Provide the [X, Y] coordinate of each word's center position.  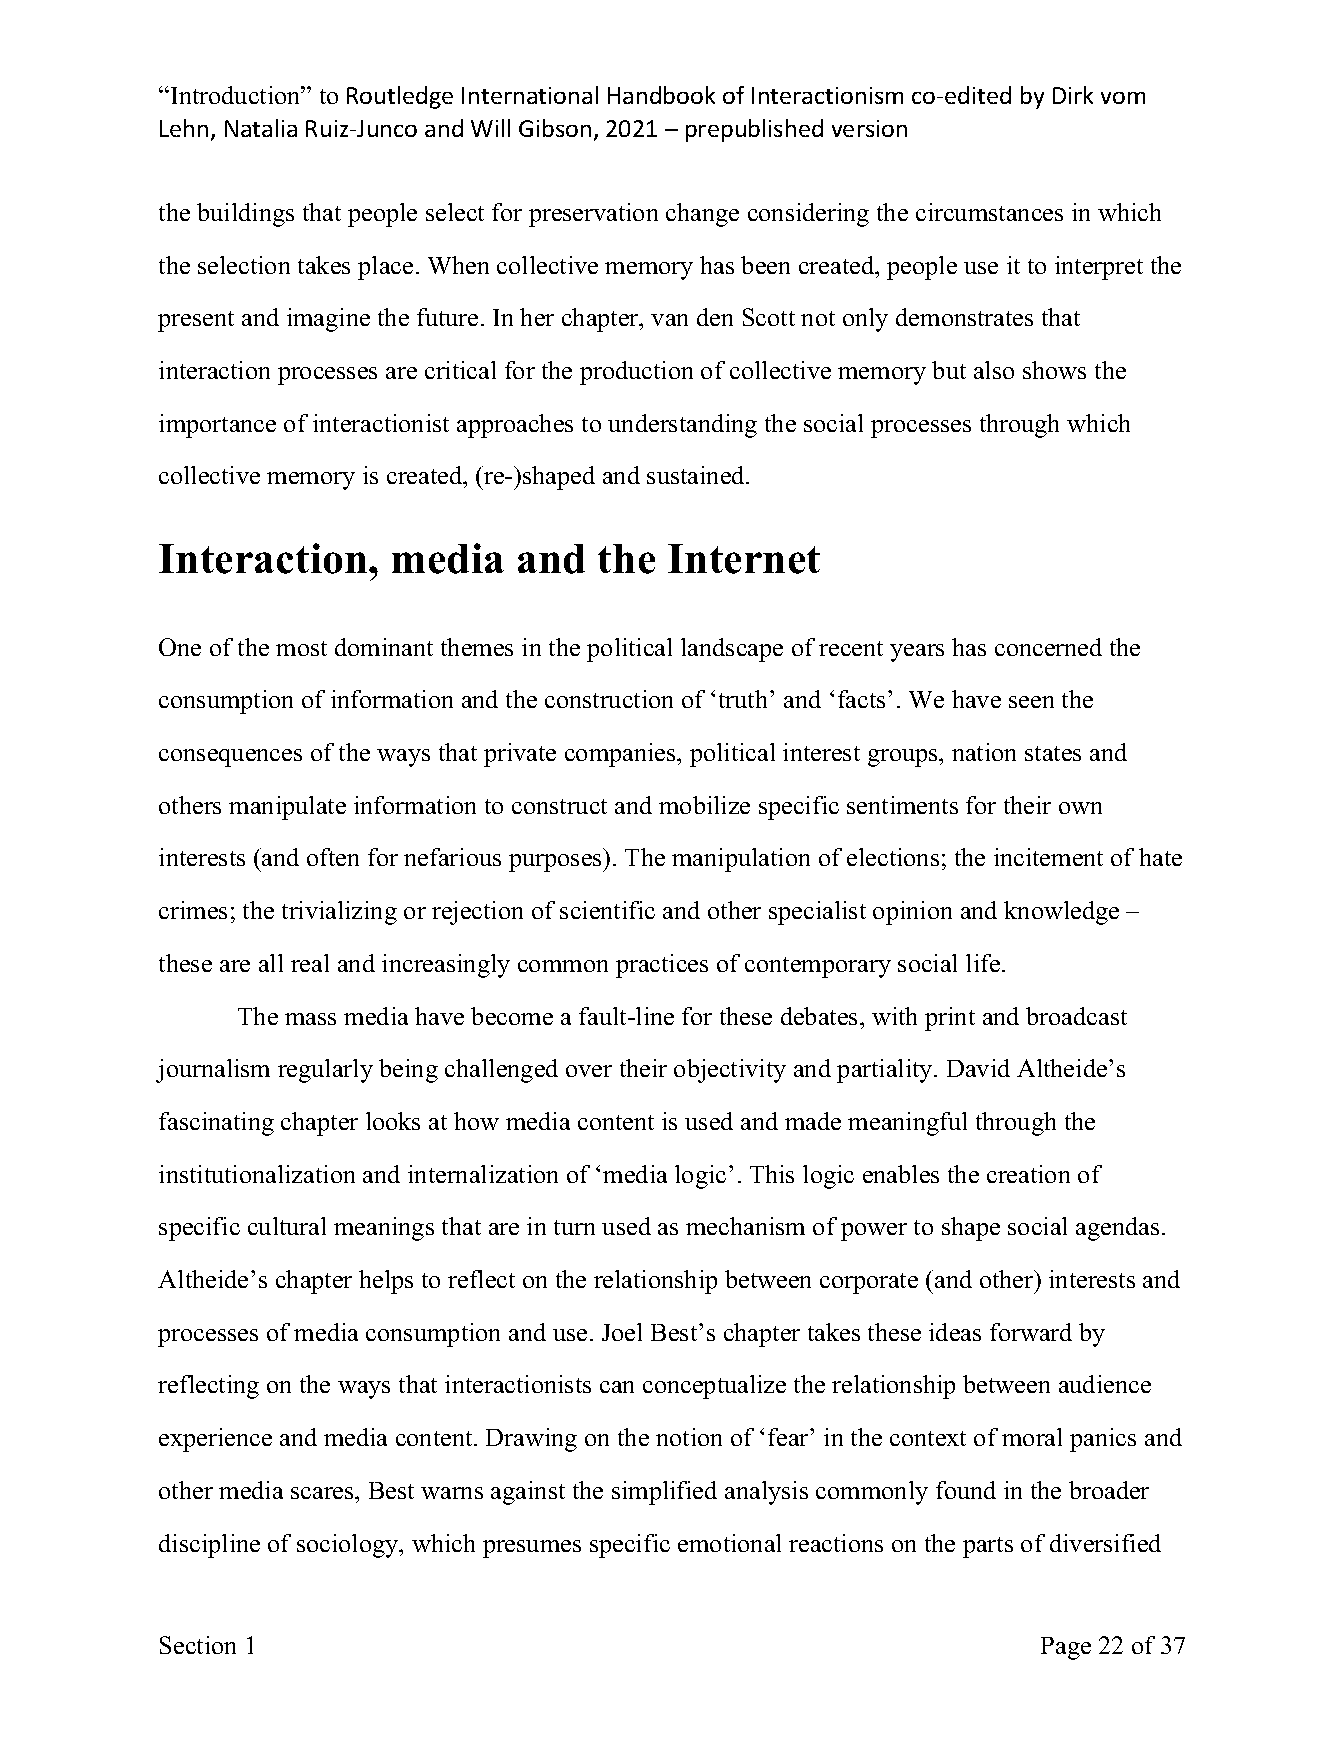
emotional [729, 1543]
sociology [349, 1546]
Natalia [261, 128]
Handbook [661, 95]
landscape [732, 650]
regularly [325, 1071]
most [301, 648]
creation [1028, 1174]
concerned [1048, 647]
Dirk [1073, 95]
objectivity [730, 1071]
